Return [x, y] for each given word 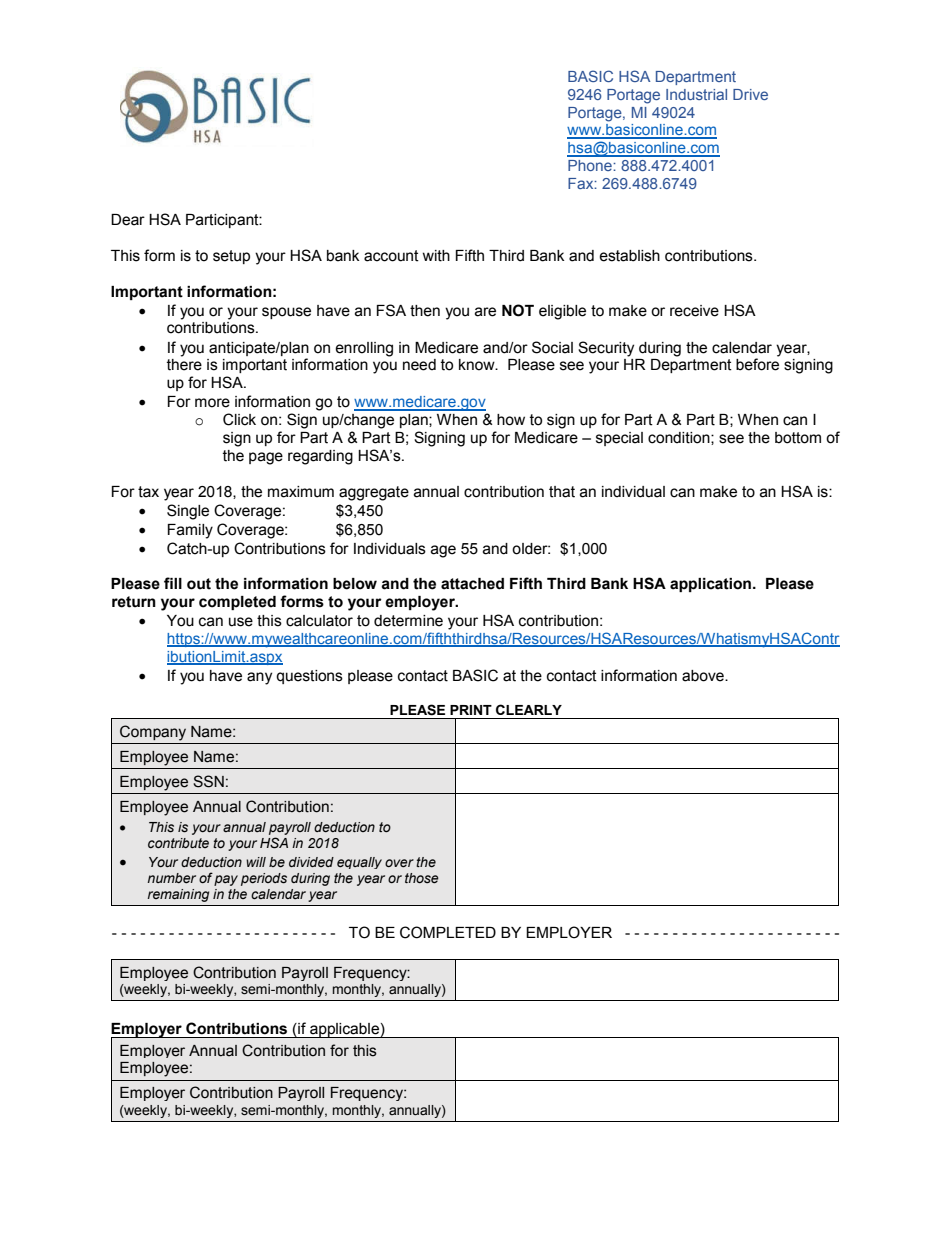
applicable [344, 1030]
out [199, 584]
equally [359, 863]
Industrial [696, 94]
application [710, 585]
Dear [128, 220]
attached [472, 584]
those [422, 878]
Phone [591, 165]
